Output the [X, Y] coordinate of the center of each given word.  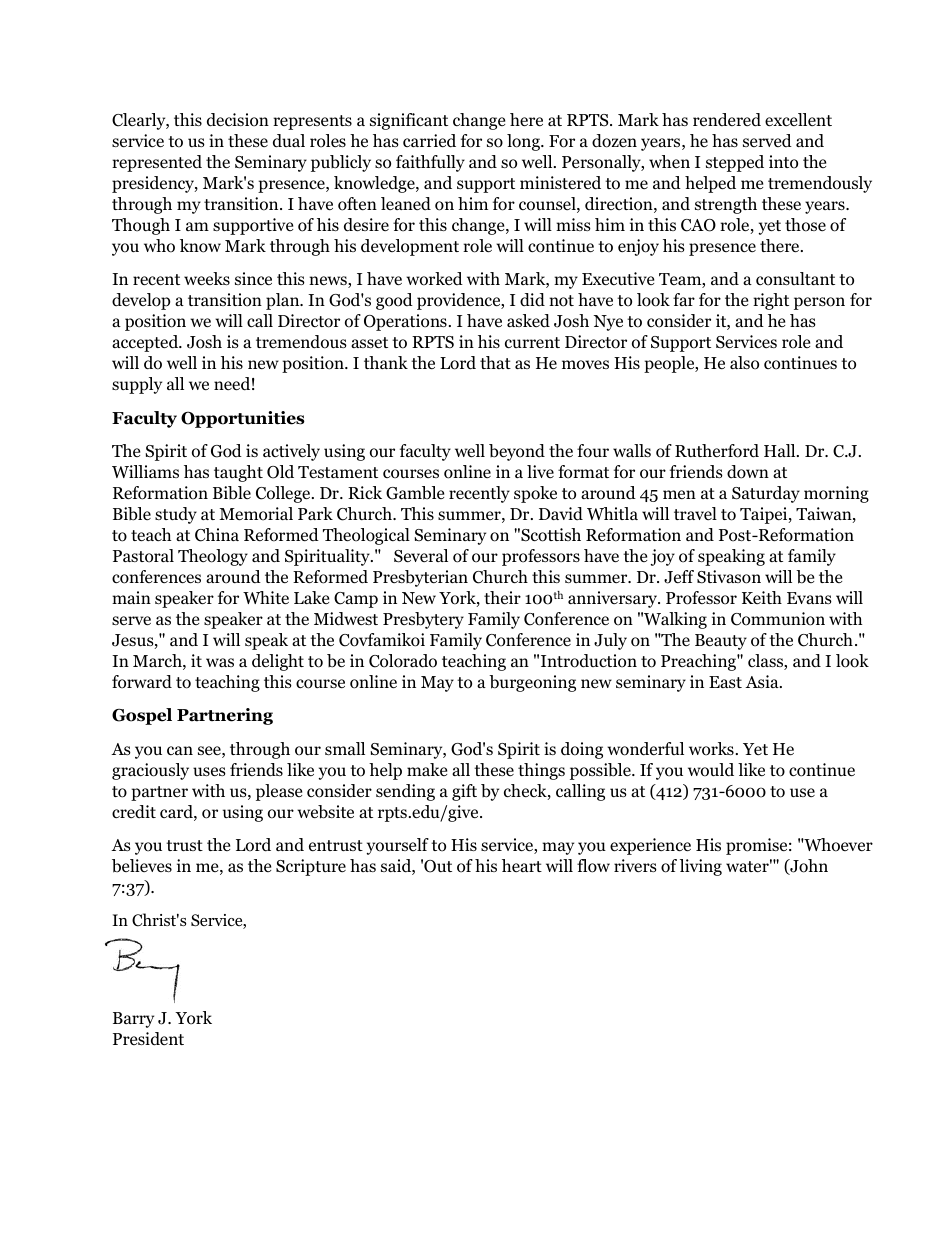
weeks [207, 279]
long [524, 142]
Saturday [766, 494]
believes [142, 866]
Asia [763, 681]
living [701, 867]
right [771, 301]
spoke [535, 494]
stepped [735, 163]
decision [238, 120]
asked [528, 321]
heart [522, 865]
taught [238, 473]
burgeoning [532, 683]
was [220, 662]
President [148, 1039]
